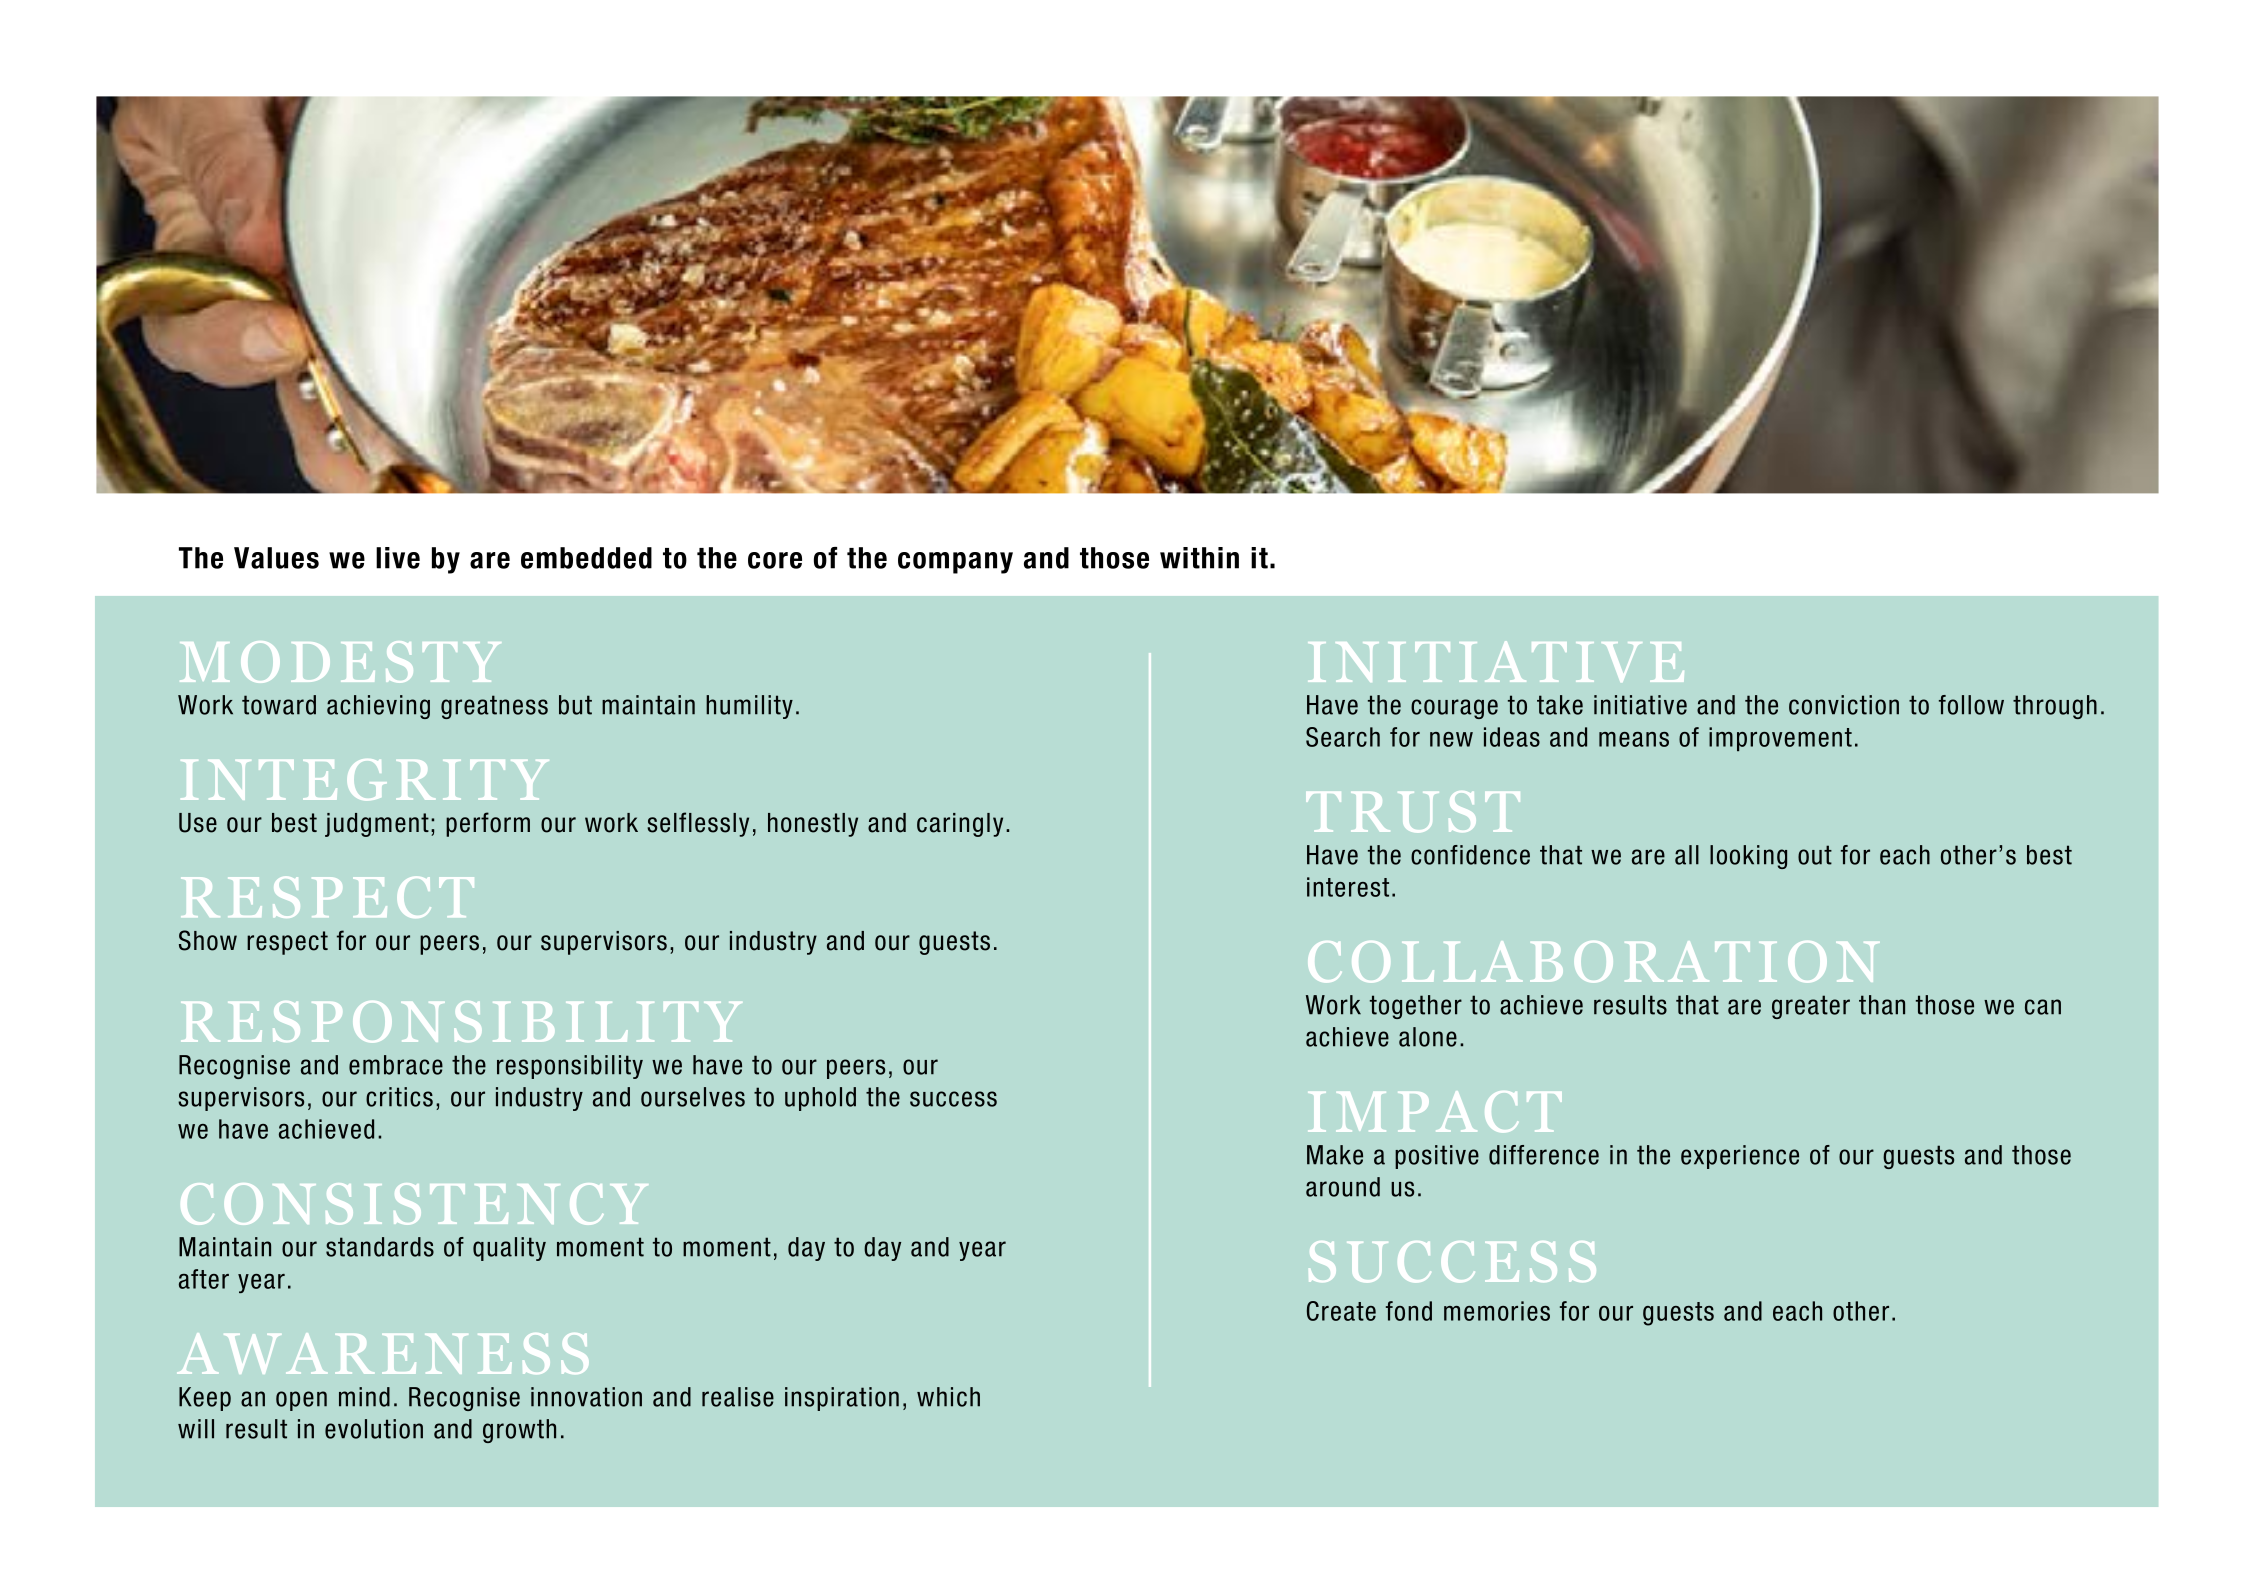 This screenshot has width=2255, height=1594. Describe the element at coordinates (396, 1065) in the screenshot. I see `embrace` at that location.
